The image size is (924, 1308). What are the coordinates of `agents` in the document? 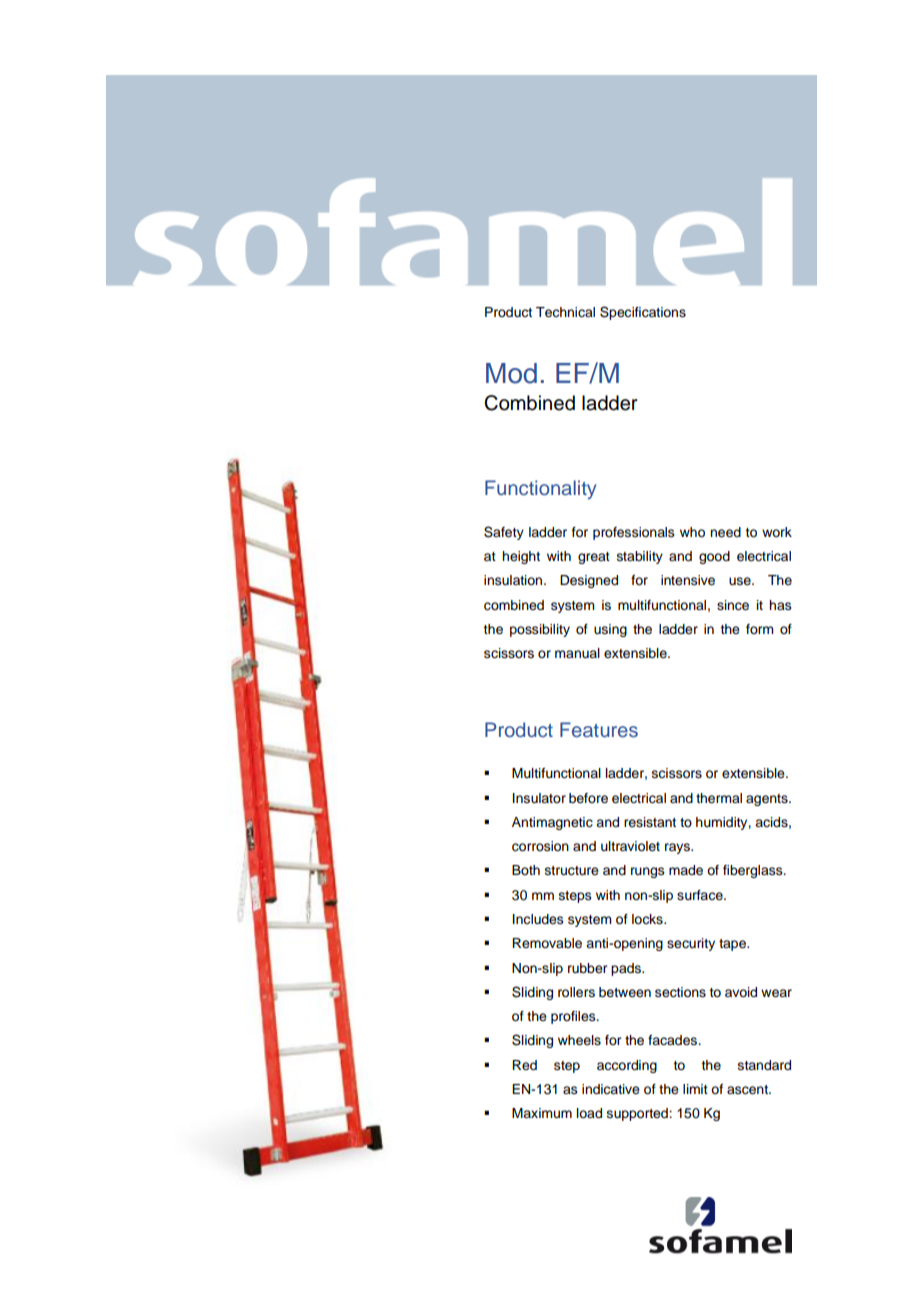 It's located at (768, 800).
